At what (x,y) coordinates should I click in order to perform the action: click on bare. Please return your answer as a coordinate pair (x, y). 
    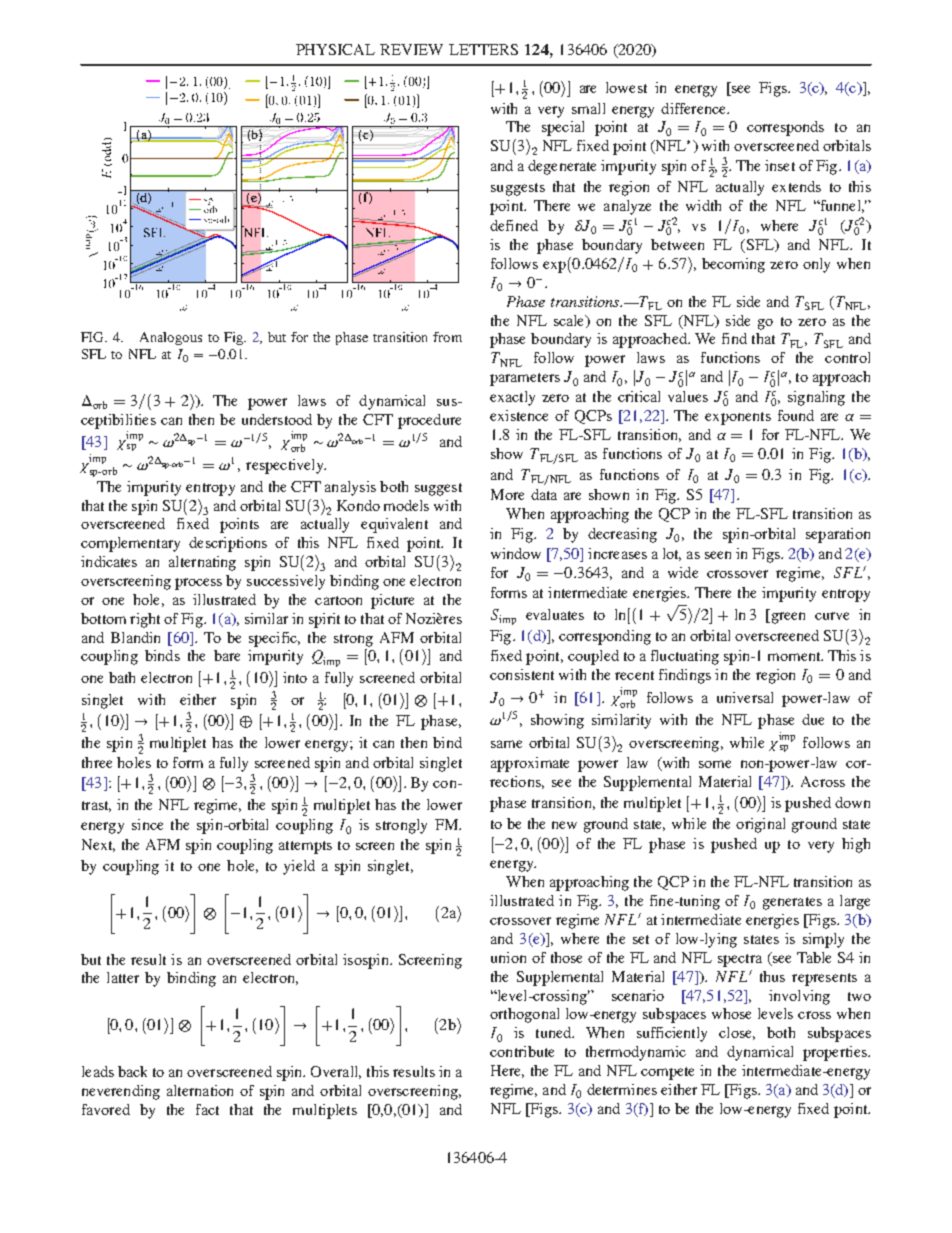
    Looking at the image, I should click on (227, 655).
